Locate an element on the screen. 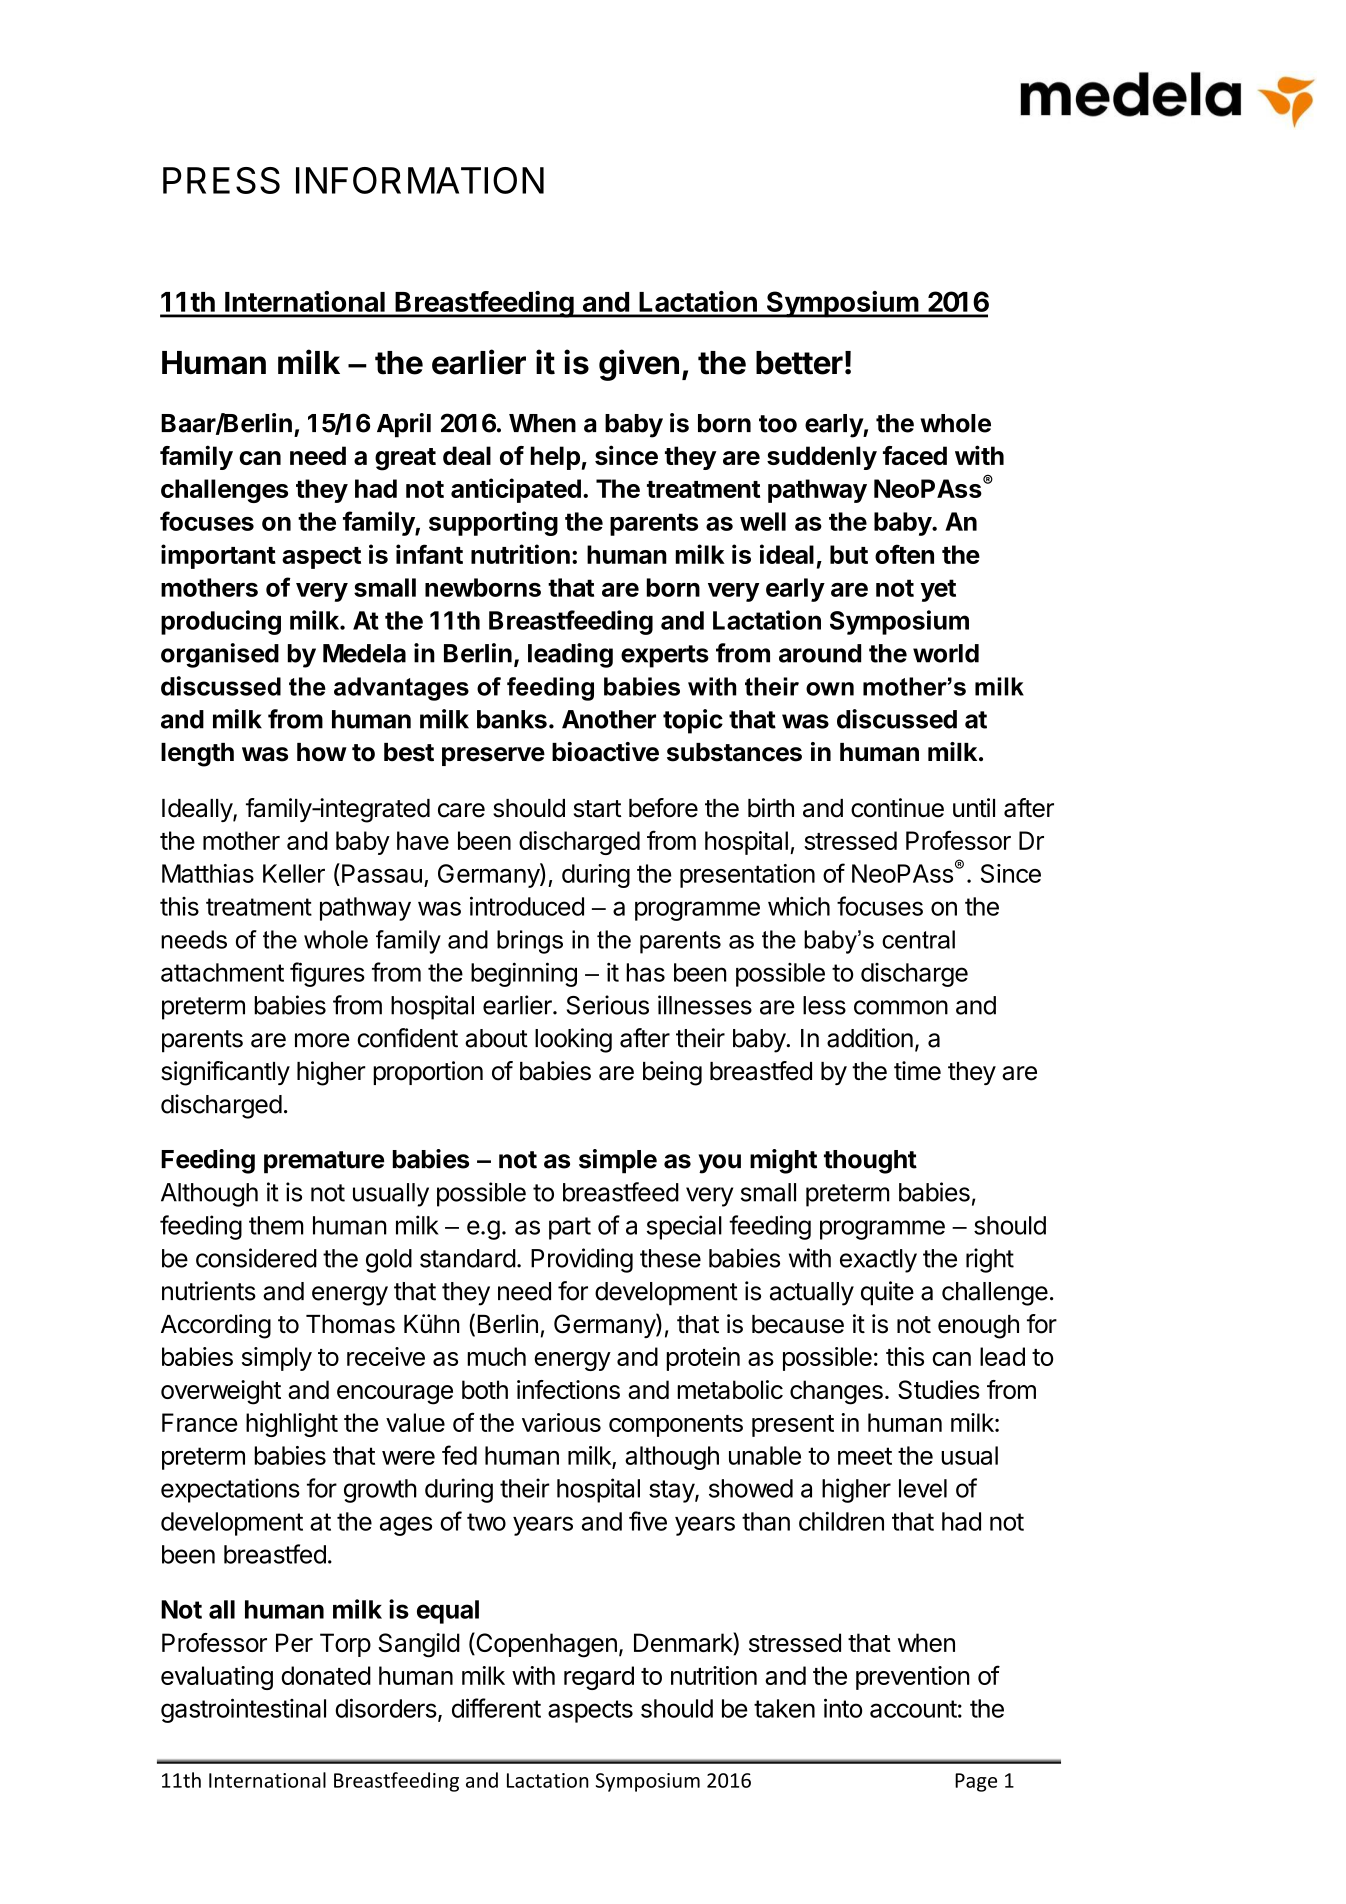 This screenshot has height=1904, width=1346. PRESS is located at coordinates (221, 180).
